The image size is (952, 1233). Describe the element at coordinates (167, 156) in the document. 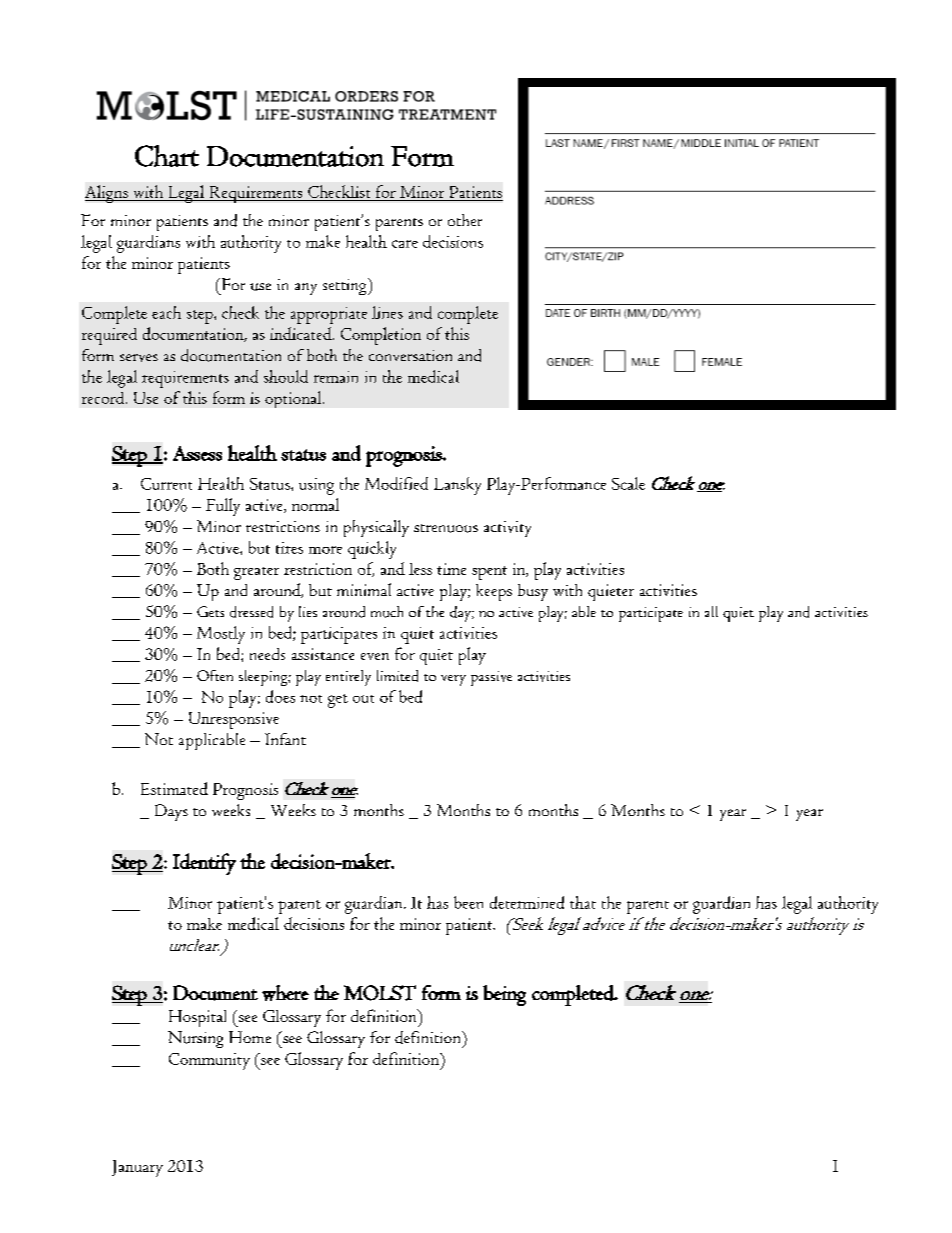

I see `Chart` at that location.
